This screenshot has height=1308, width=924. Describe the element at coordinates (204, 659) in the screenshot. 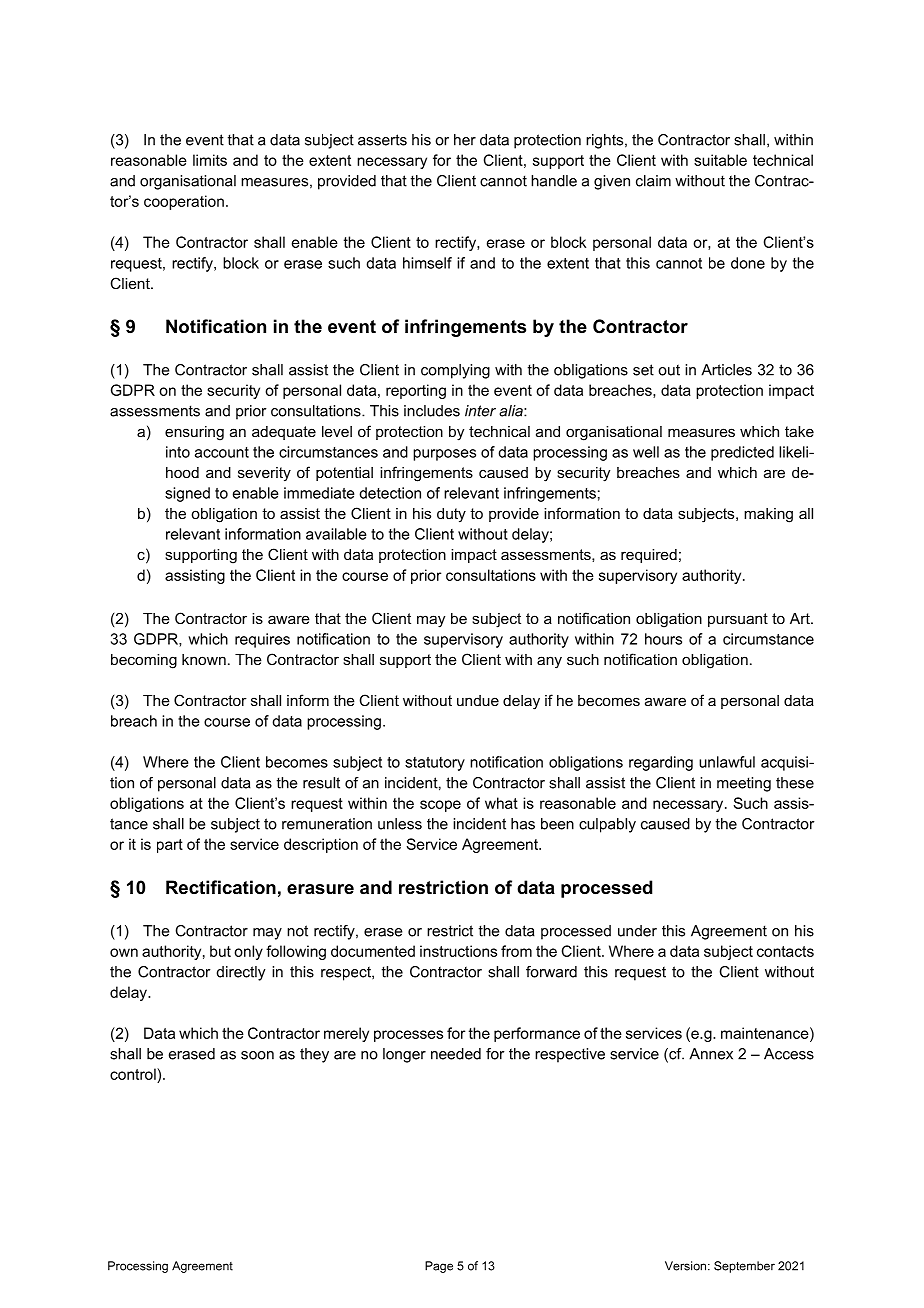

I see `known` at that location.
